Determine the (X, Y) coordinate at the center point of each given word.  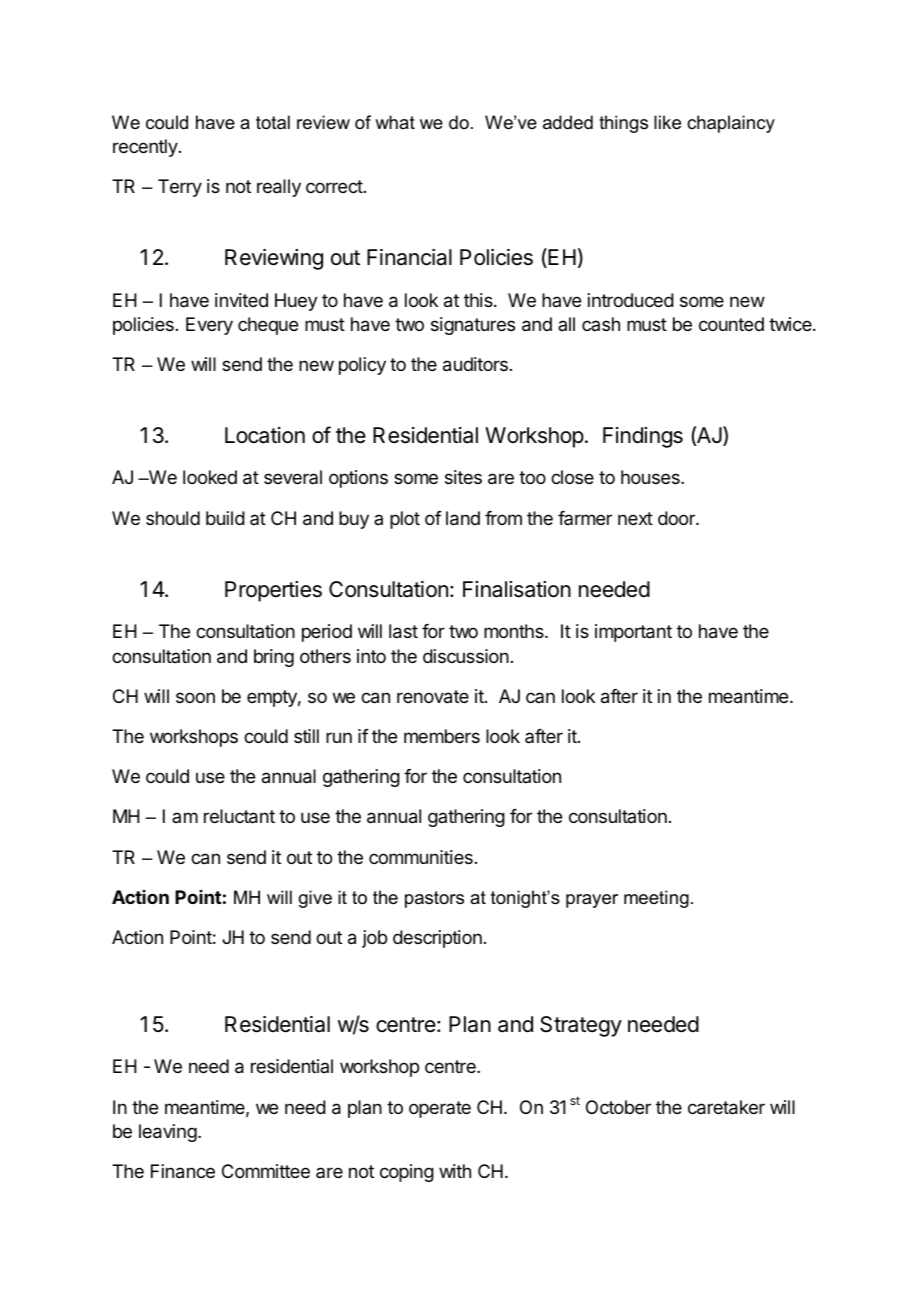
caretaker (726, 1107)
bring (274, 658)
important (633, 633)
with (455, 1171)
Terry (180, 188)
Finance (183, 1171)
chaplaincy (731, 124)
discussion (466, 656)
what (395, 122)
